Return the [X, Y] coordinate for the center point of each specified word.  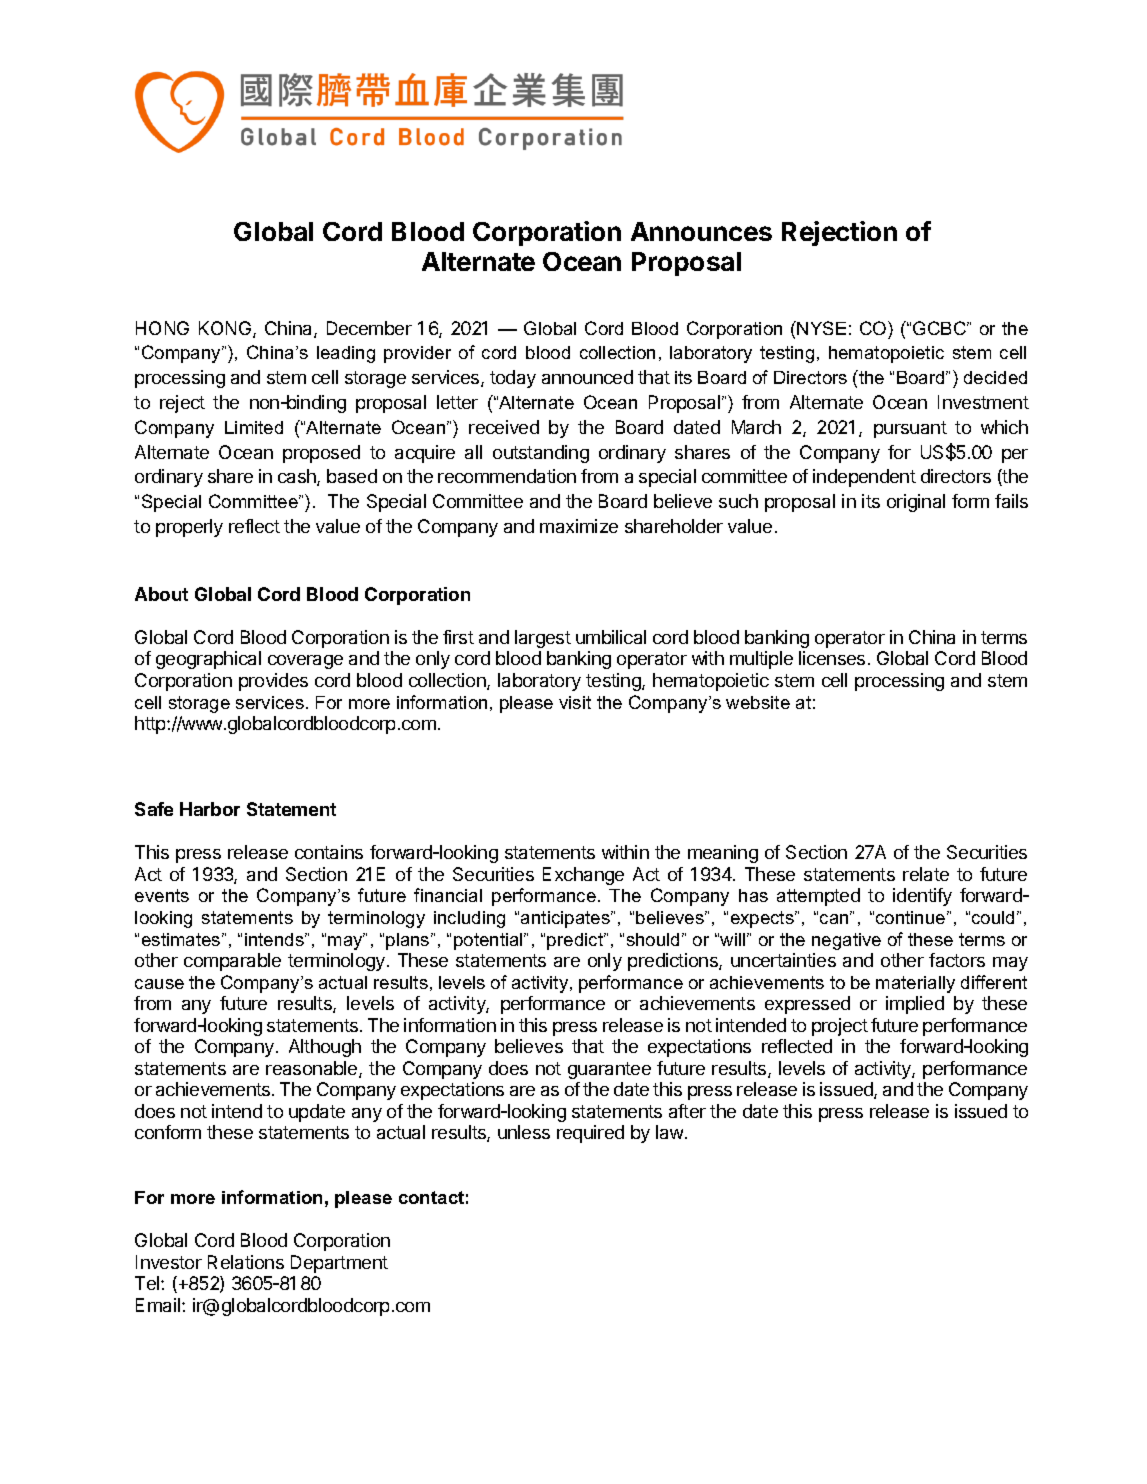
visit [575, 702]
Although [325, 1048]
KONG [226, 329]
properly [189, 528]
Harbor [210, 809]
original [916, 503]
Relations [246, 1262]
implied [915, 1005]
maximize [579, 526]
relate [926, 874]
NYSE [821, 328]
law [669, 1132]
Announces [701, 231]
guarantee [609, 1070]
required [590, 1134]
